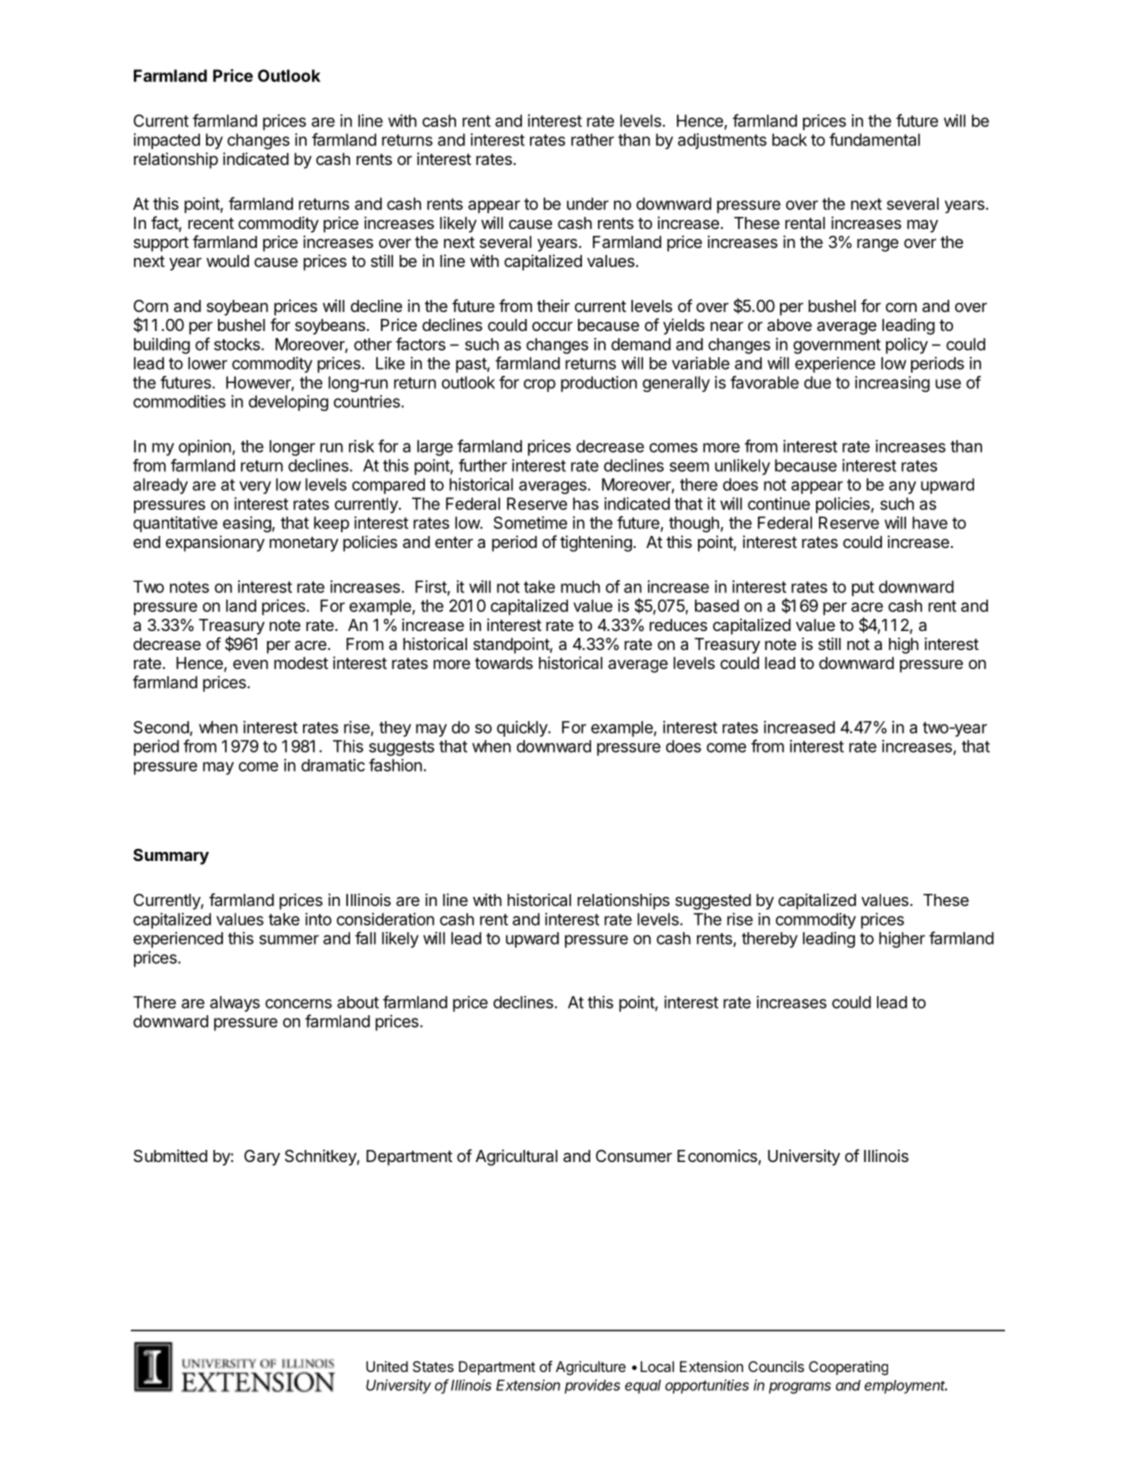 The image size is (1129, 1461). I want to click on Cooperating, so click(848, 1368).
